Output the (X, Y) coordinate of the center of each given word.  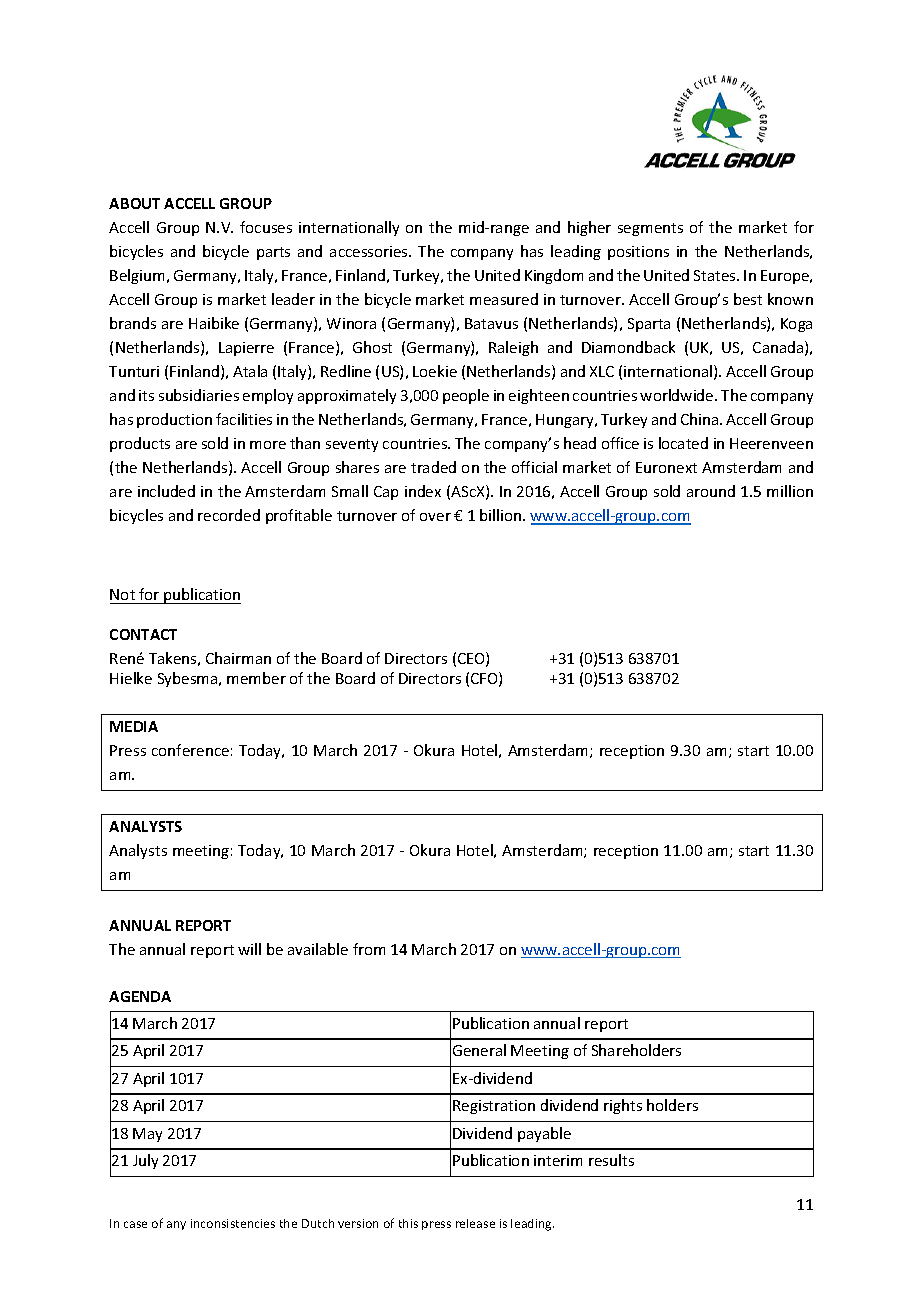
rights (623, 1106)
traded (433, 467)
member (256, 678)
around (711, 491)
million (790, 491)
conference (190, 750)
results (611, 1160)
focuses (266, 227)
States (716, 275)
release (475, 1223)
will (249, 949)
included (166, 491)
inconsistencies (233, 1223)
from (369, 949)
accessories (370, 251)
